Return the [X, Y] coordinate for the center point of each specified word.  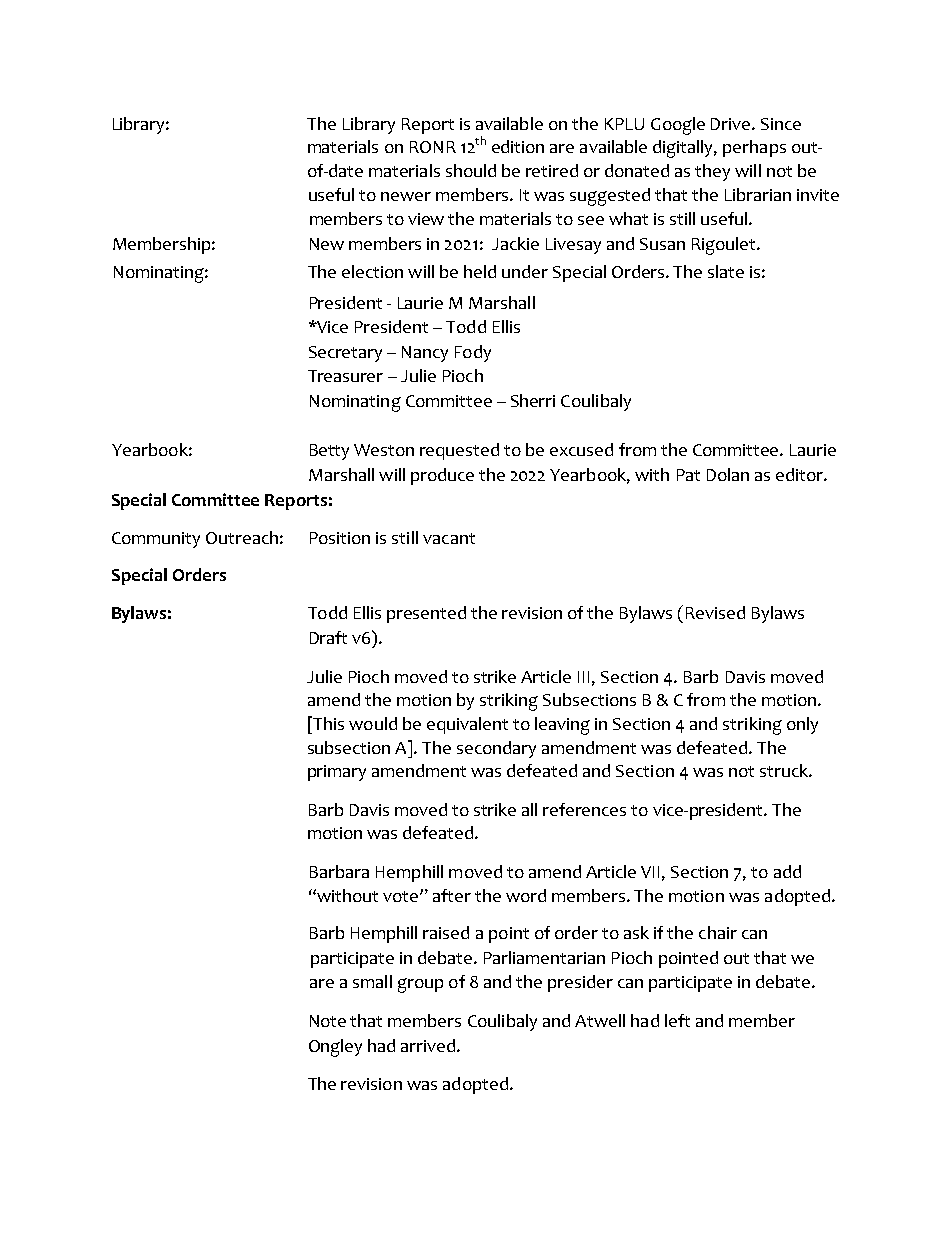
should [471, 170]
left [677, 1020]
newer [406, 196]
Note [328, 1021]
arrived [429, 1045]
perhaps [754, 148]
